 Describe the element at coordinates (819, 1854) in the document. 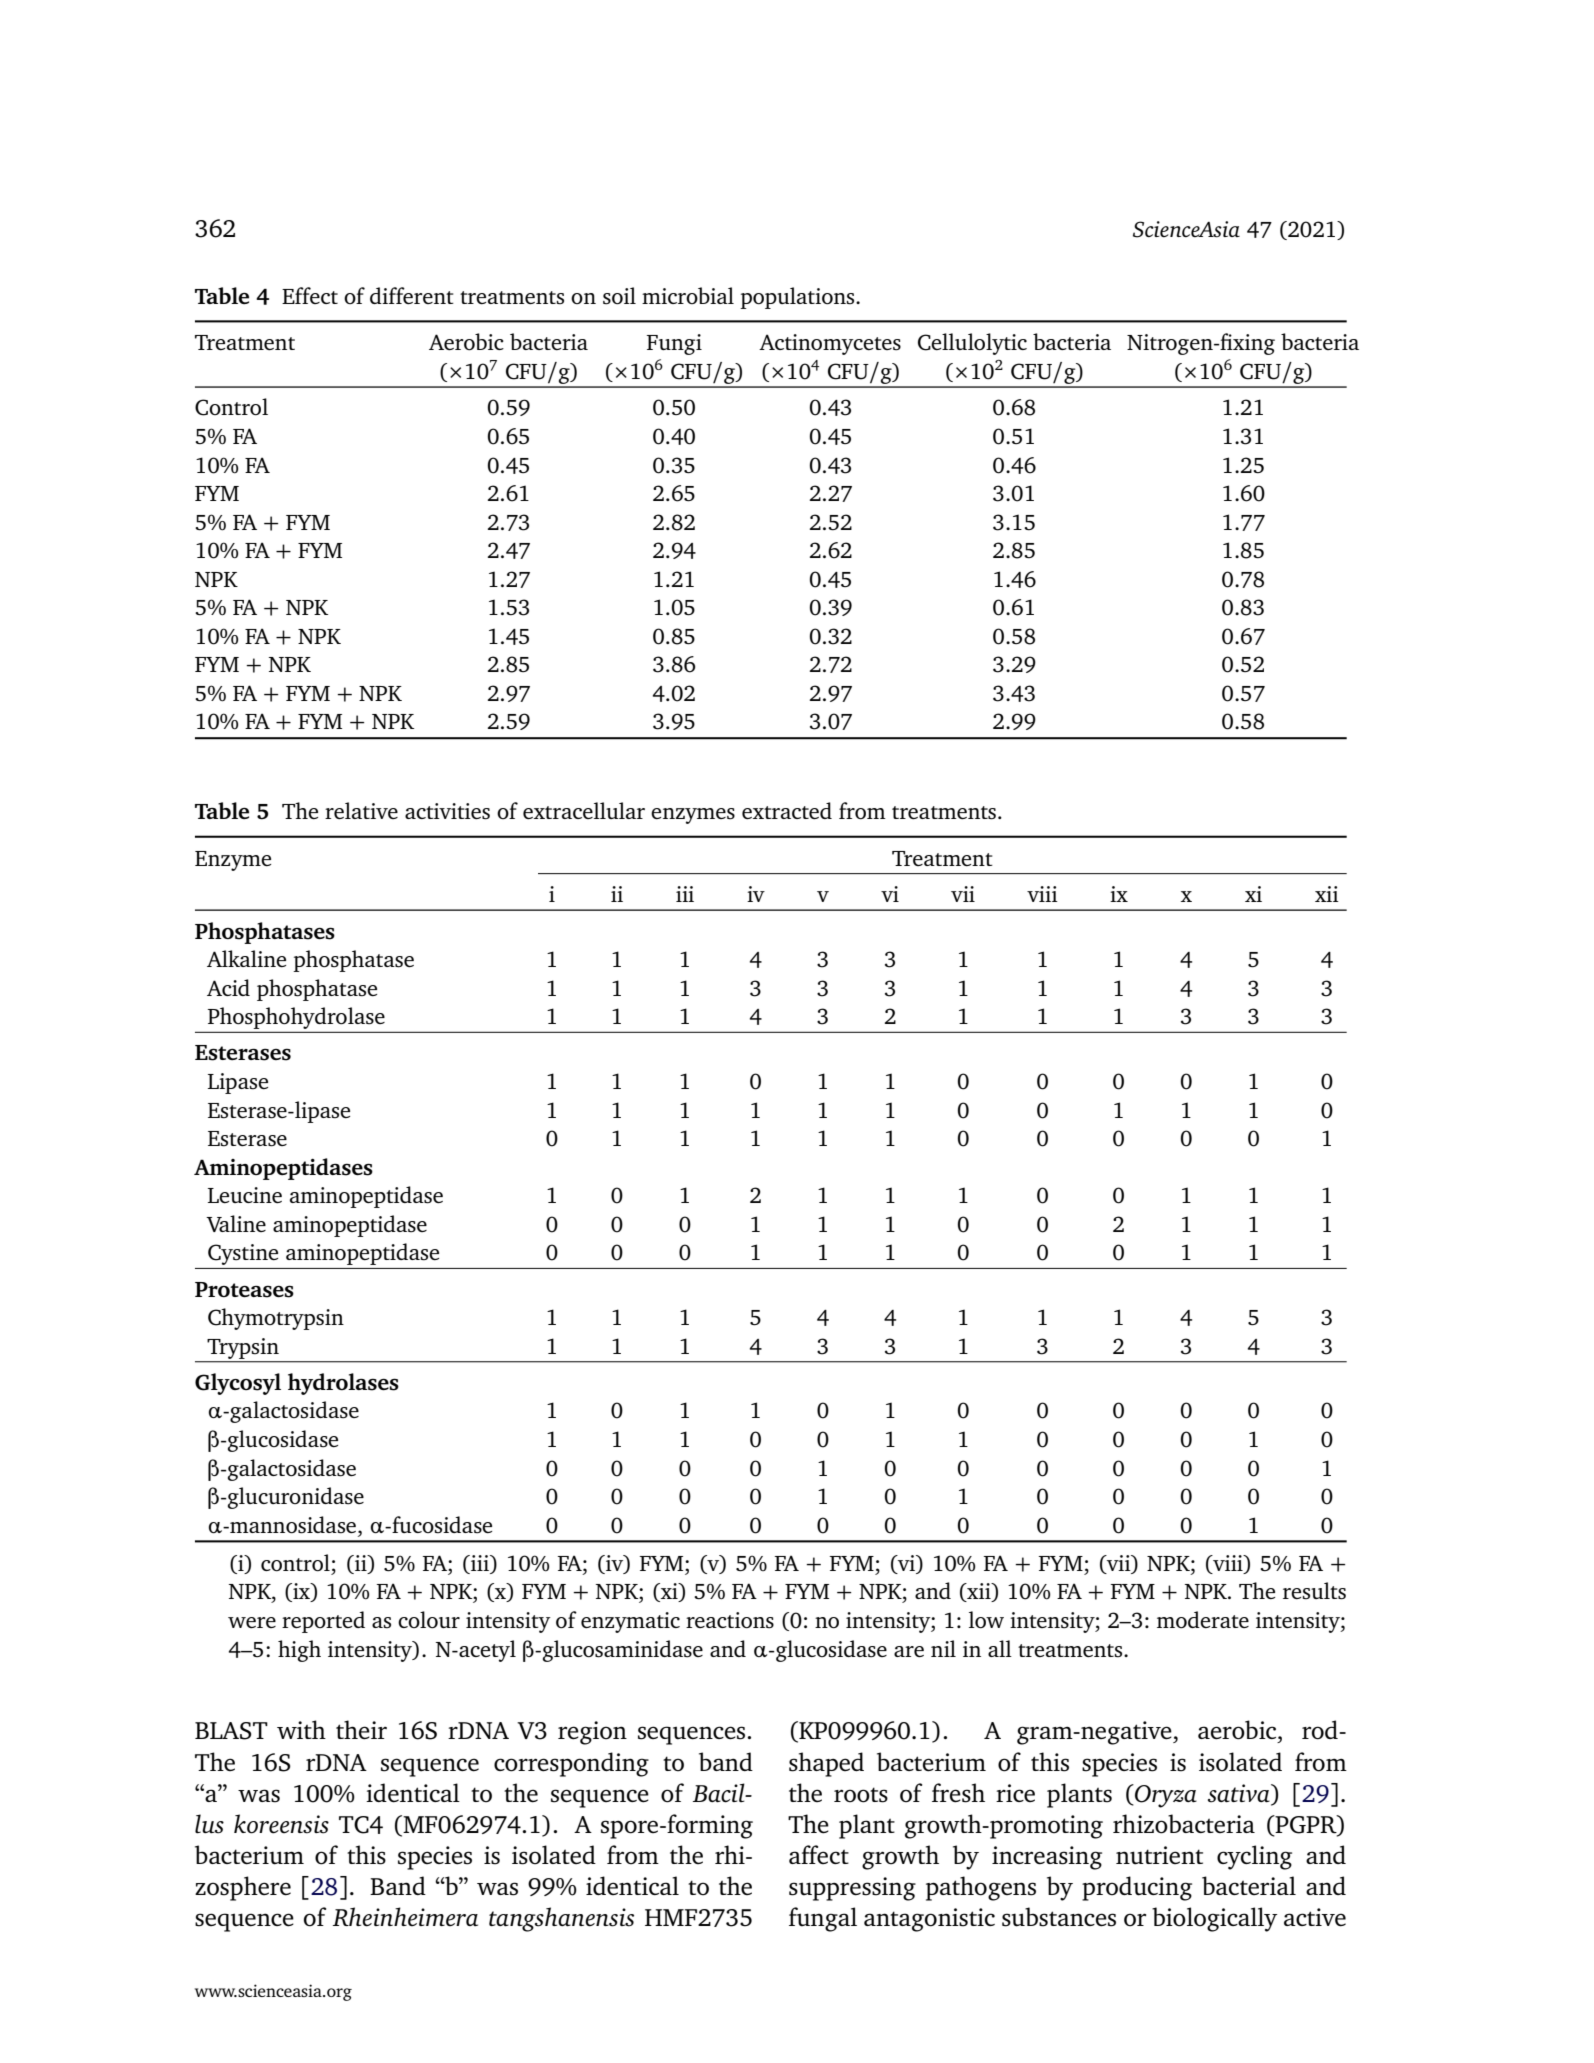

I see `affect` at that location.
